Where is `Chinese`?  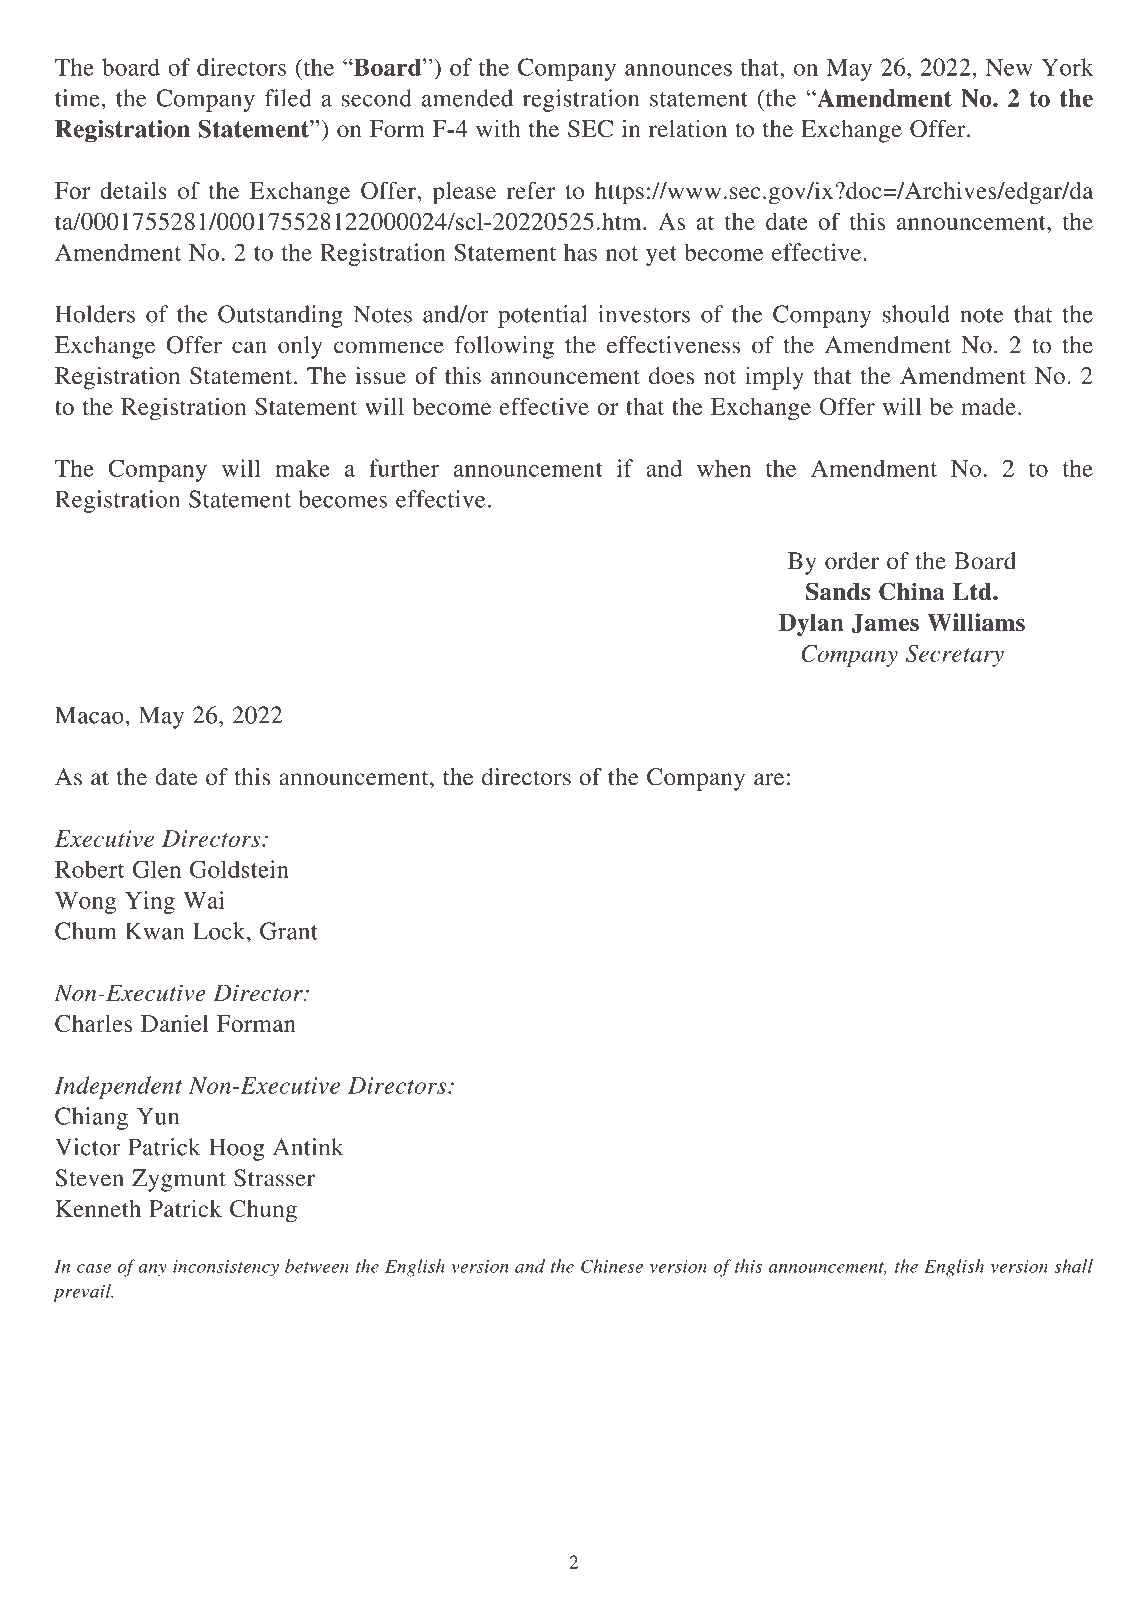 Chinese is located at coordinates (612, 1266).
